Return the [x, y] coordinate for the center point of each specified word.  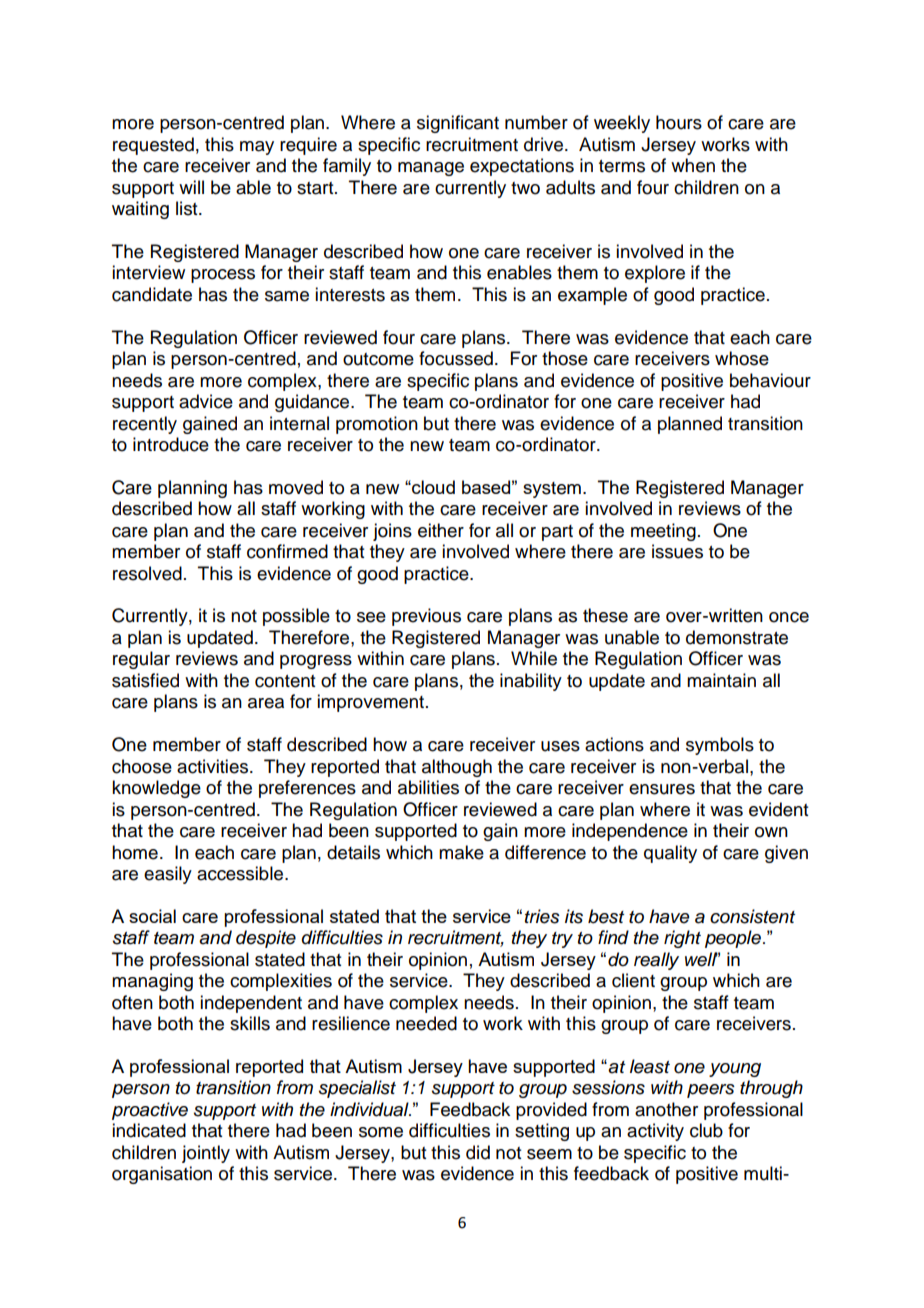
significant [458, 124]
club [706, 1130]
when [693, 165]
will [191, 187]
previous [426, 617]
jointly [206, 1154]
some [381, 1132]
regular [141, 660]
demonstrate [737, 637]
